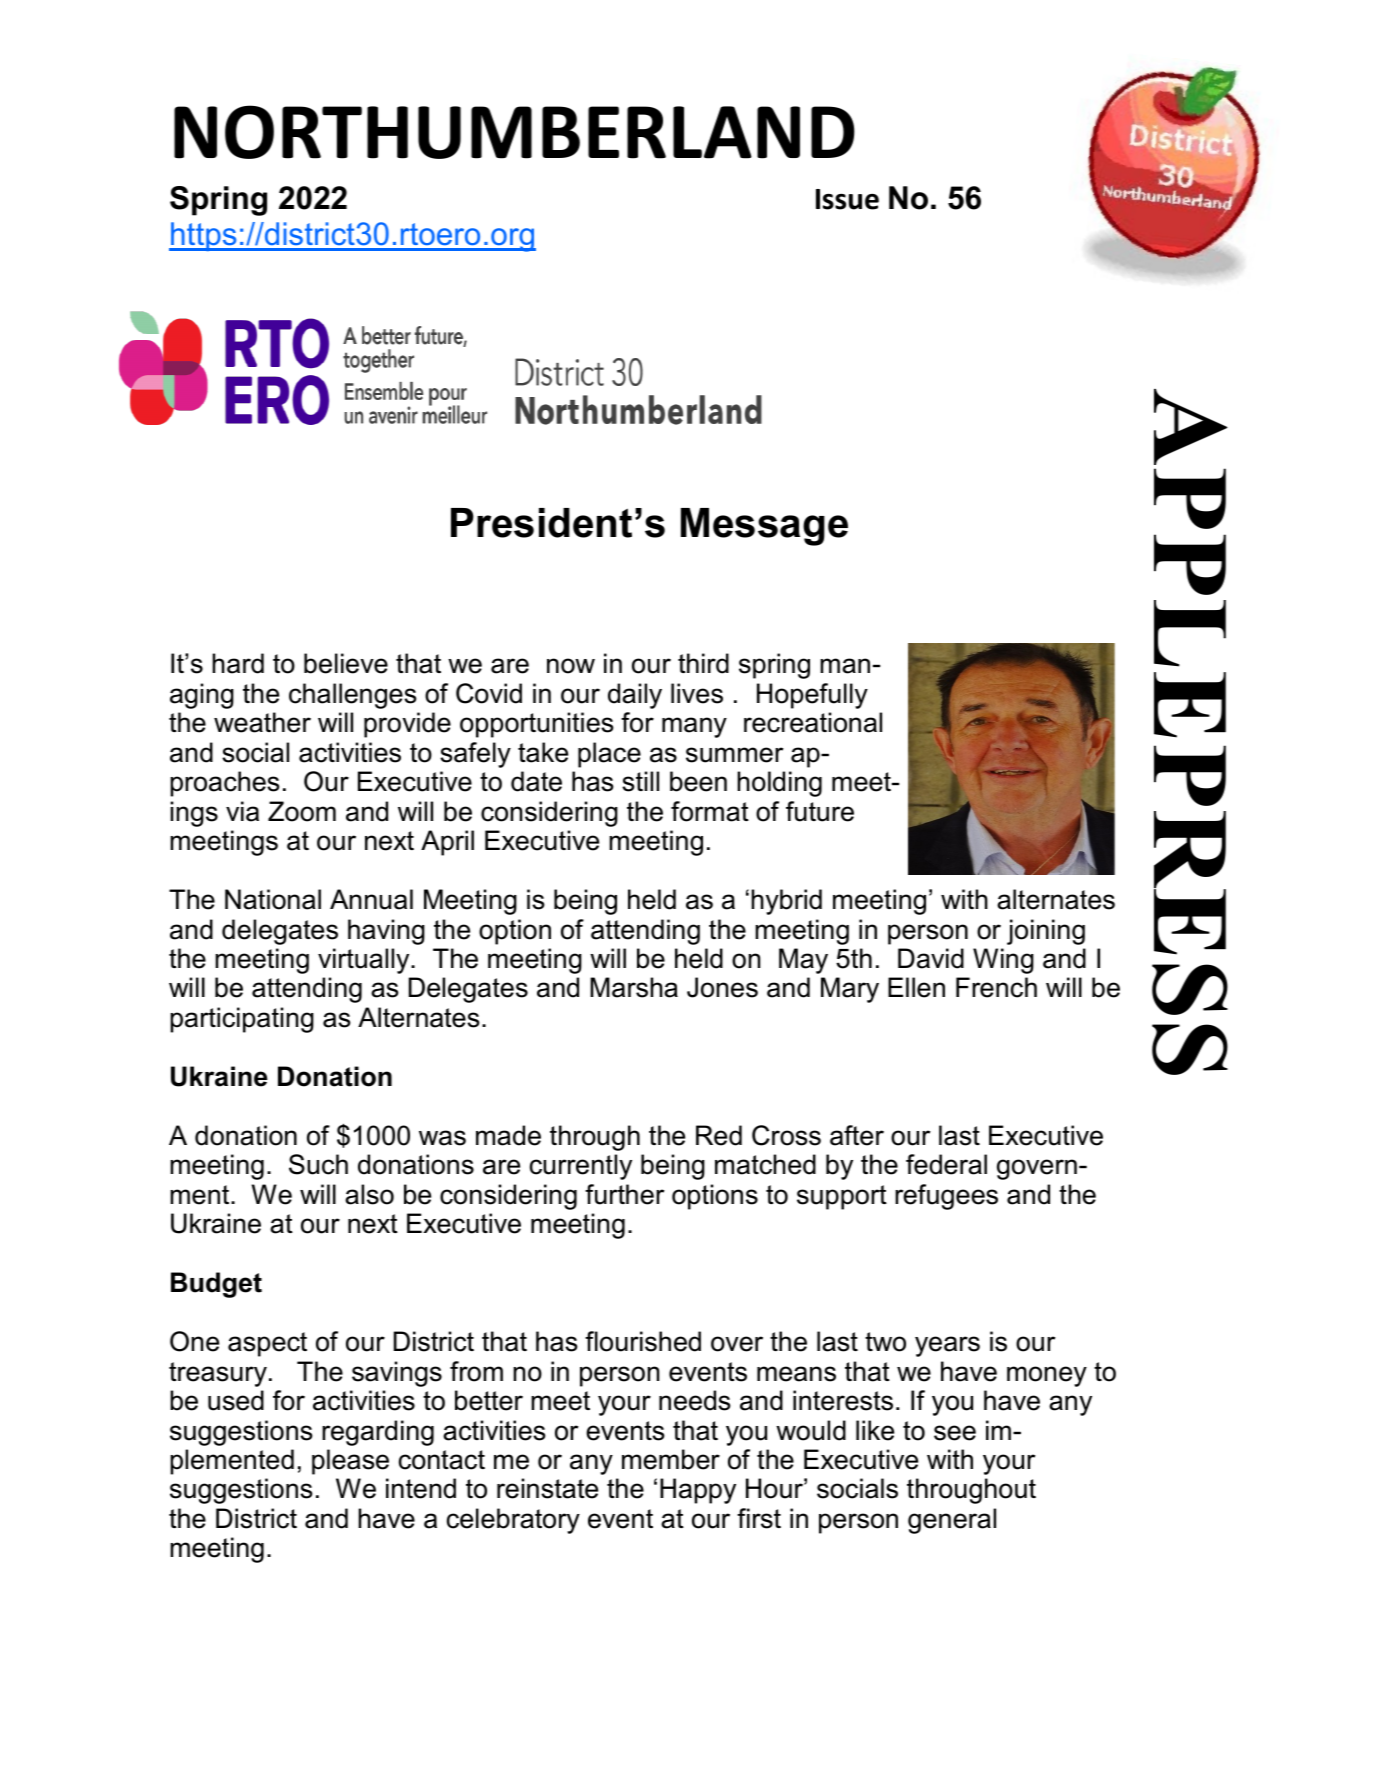  I want to click on future, so click(820, 811).
